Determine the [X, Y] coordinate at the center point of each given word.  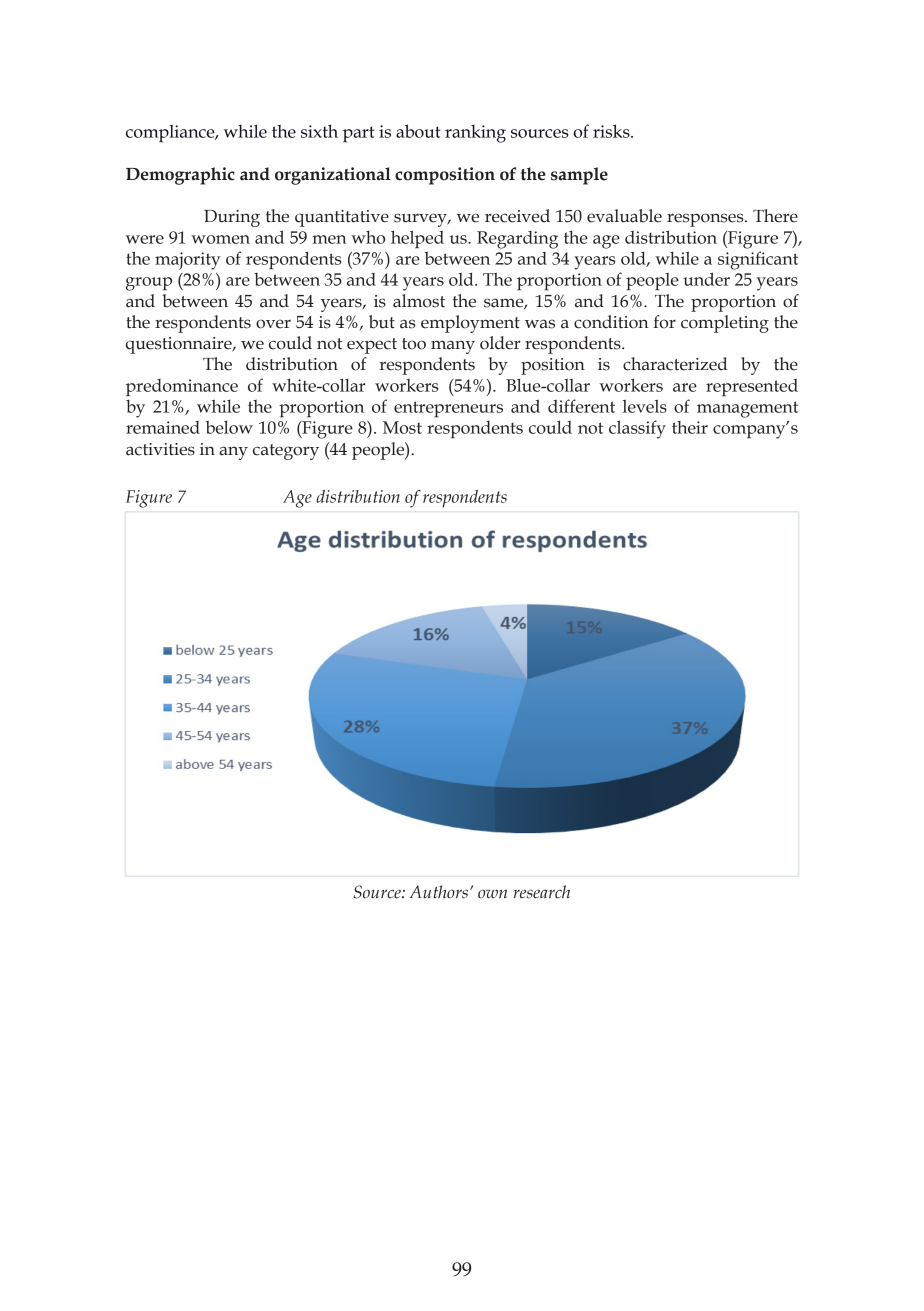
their [690, 427]
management [747, 409]
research [541, 892]
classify [637, 429]
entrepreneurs [448, 409]
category [286, 452]
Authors [439, 892]
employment [470, 324]
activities [160, 449]
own [492, 894]
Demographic [180, 176]
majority [188, 261]
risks [612, 131]
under [706, 279]
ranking [475, 134]
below [229, 427]
